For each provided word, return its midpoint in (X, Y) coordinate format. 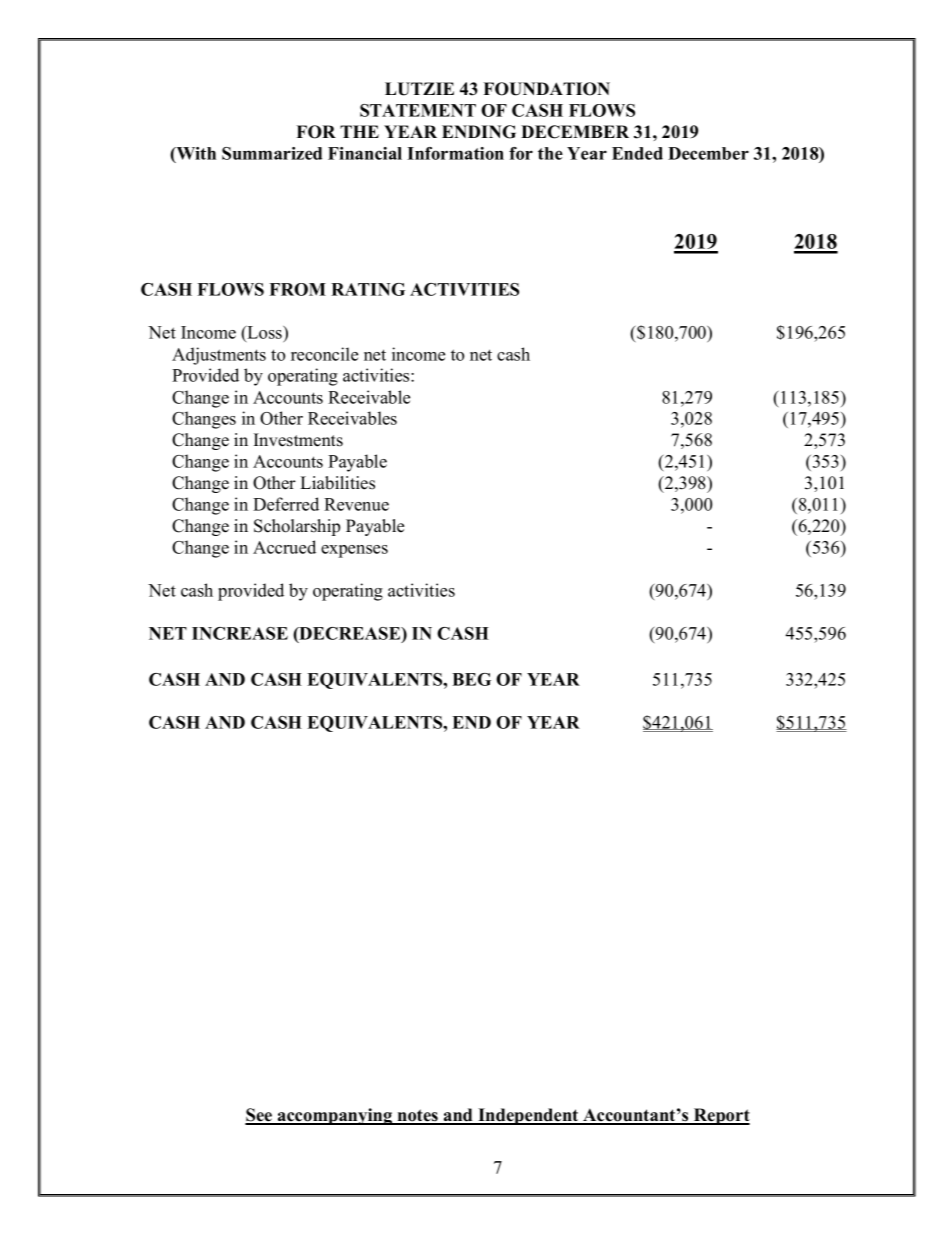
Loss (264, 333)
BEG (471, 679)
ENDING (479, 132)
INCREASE (240, 633)
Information (455, 153)
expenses (354, 551)
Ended (637, 153)
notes (417, 1116)
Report (721, 1116)
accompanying (335, 1116)
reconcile (324, 354)
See (260, 1116)
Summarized (272, 153)
